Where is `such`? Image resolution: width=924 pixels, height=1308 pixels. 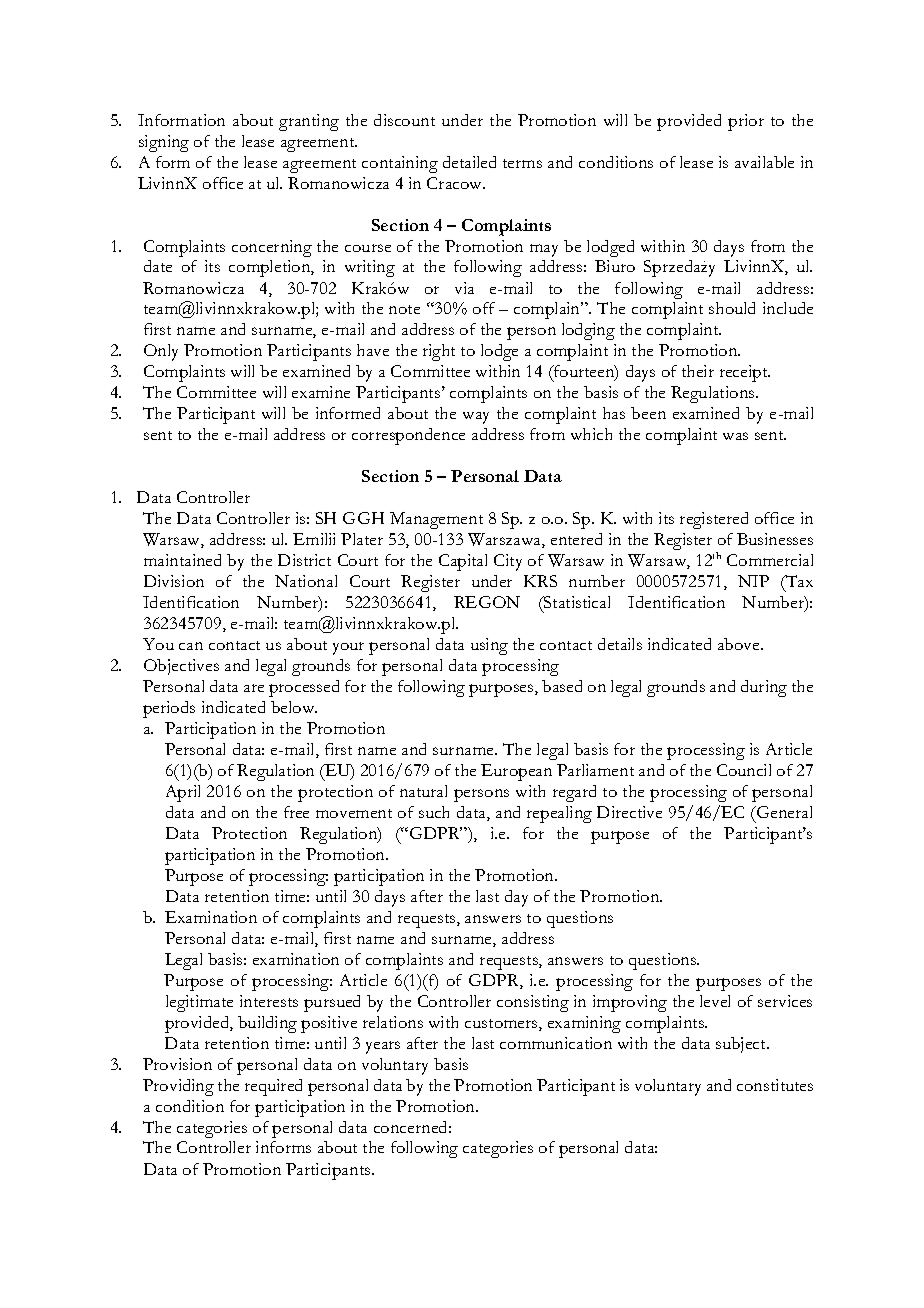
such is located at coordinates (434, 812).
